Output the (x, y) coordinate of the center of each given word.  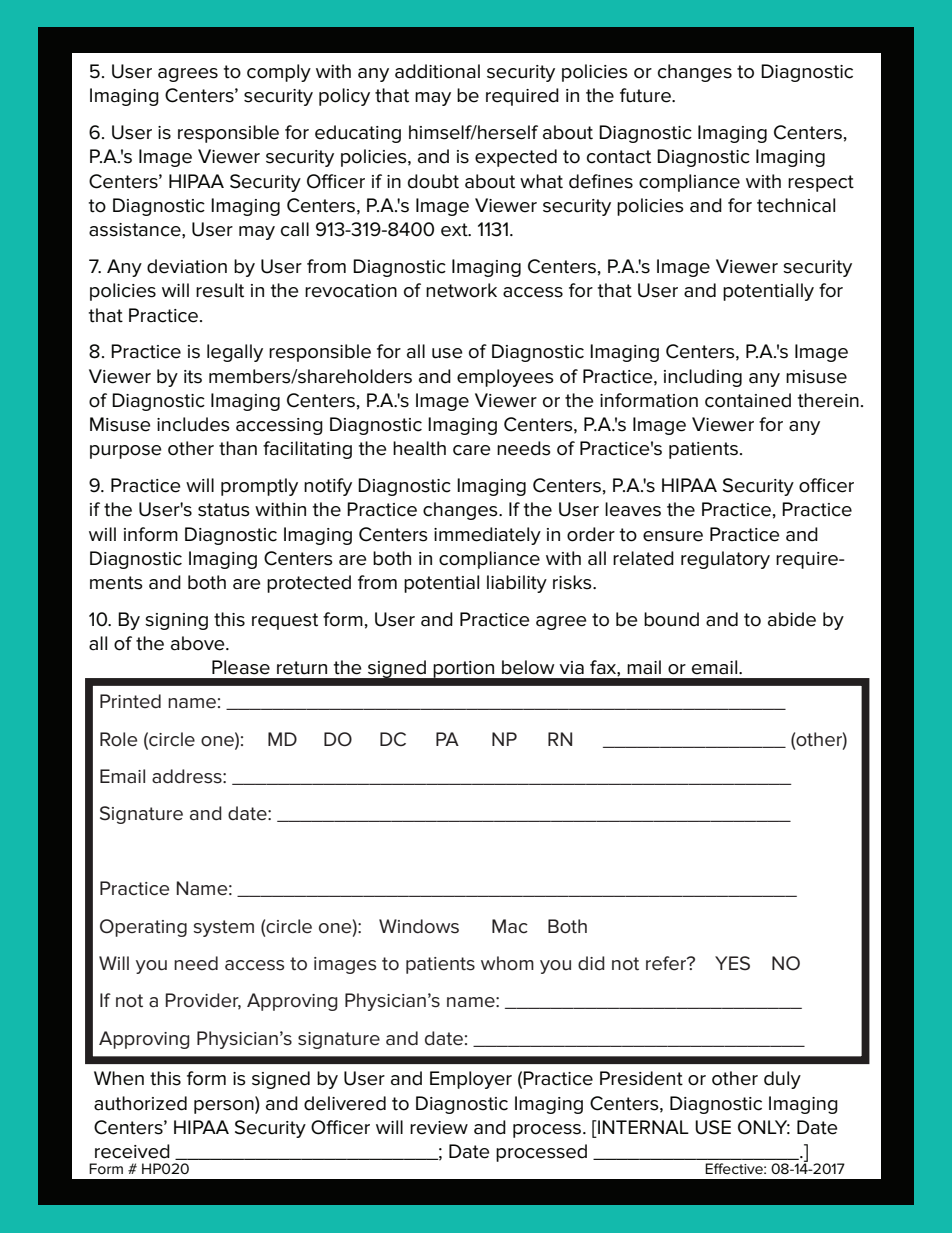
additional (437, 71)
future (646, 95)
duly (782, 1080)
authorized (140, 1103)
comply (279, 73)
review (439, 1128)
